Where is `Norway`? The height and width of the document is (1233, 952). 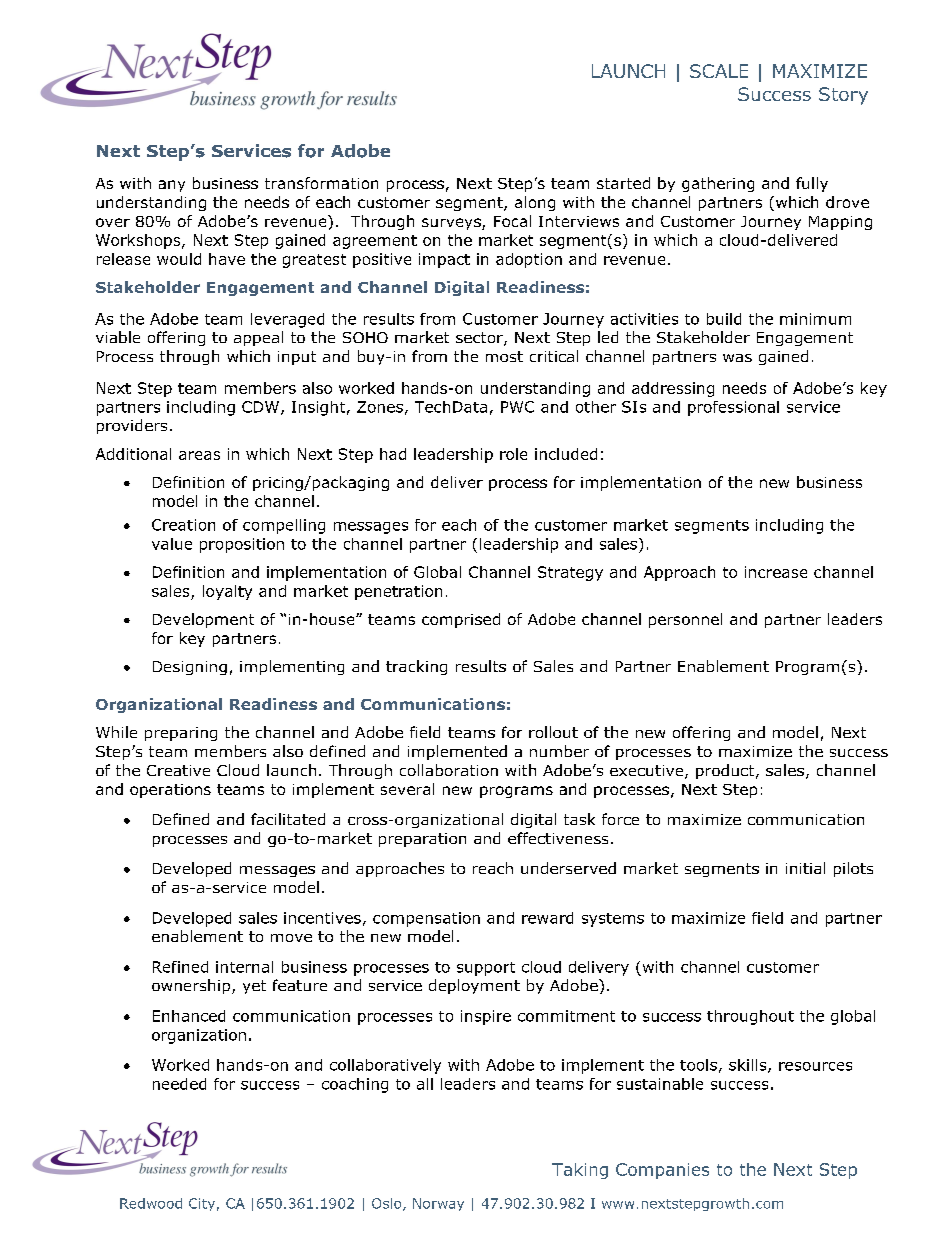 Norway is located at coordinates (438, 1204).
